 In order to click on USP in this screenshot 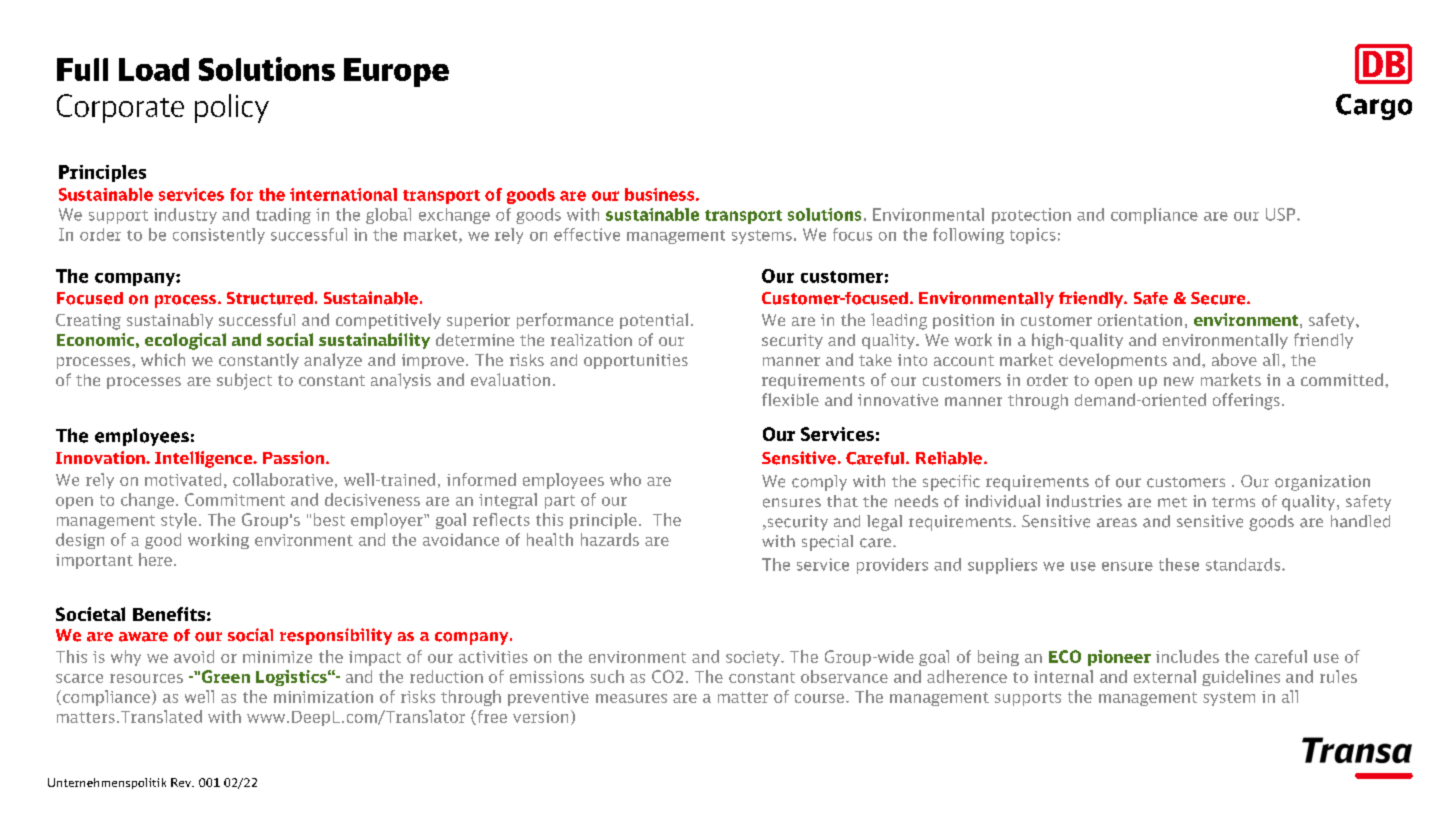, I will do `click(1282, 214)`.
